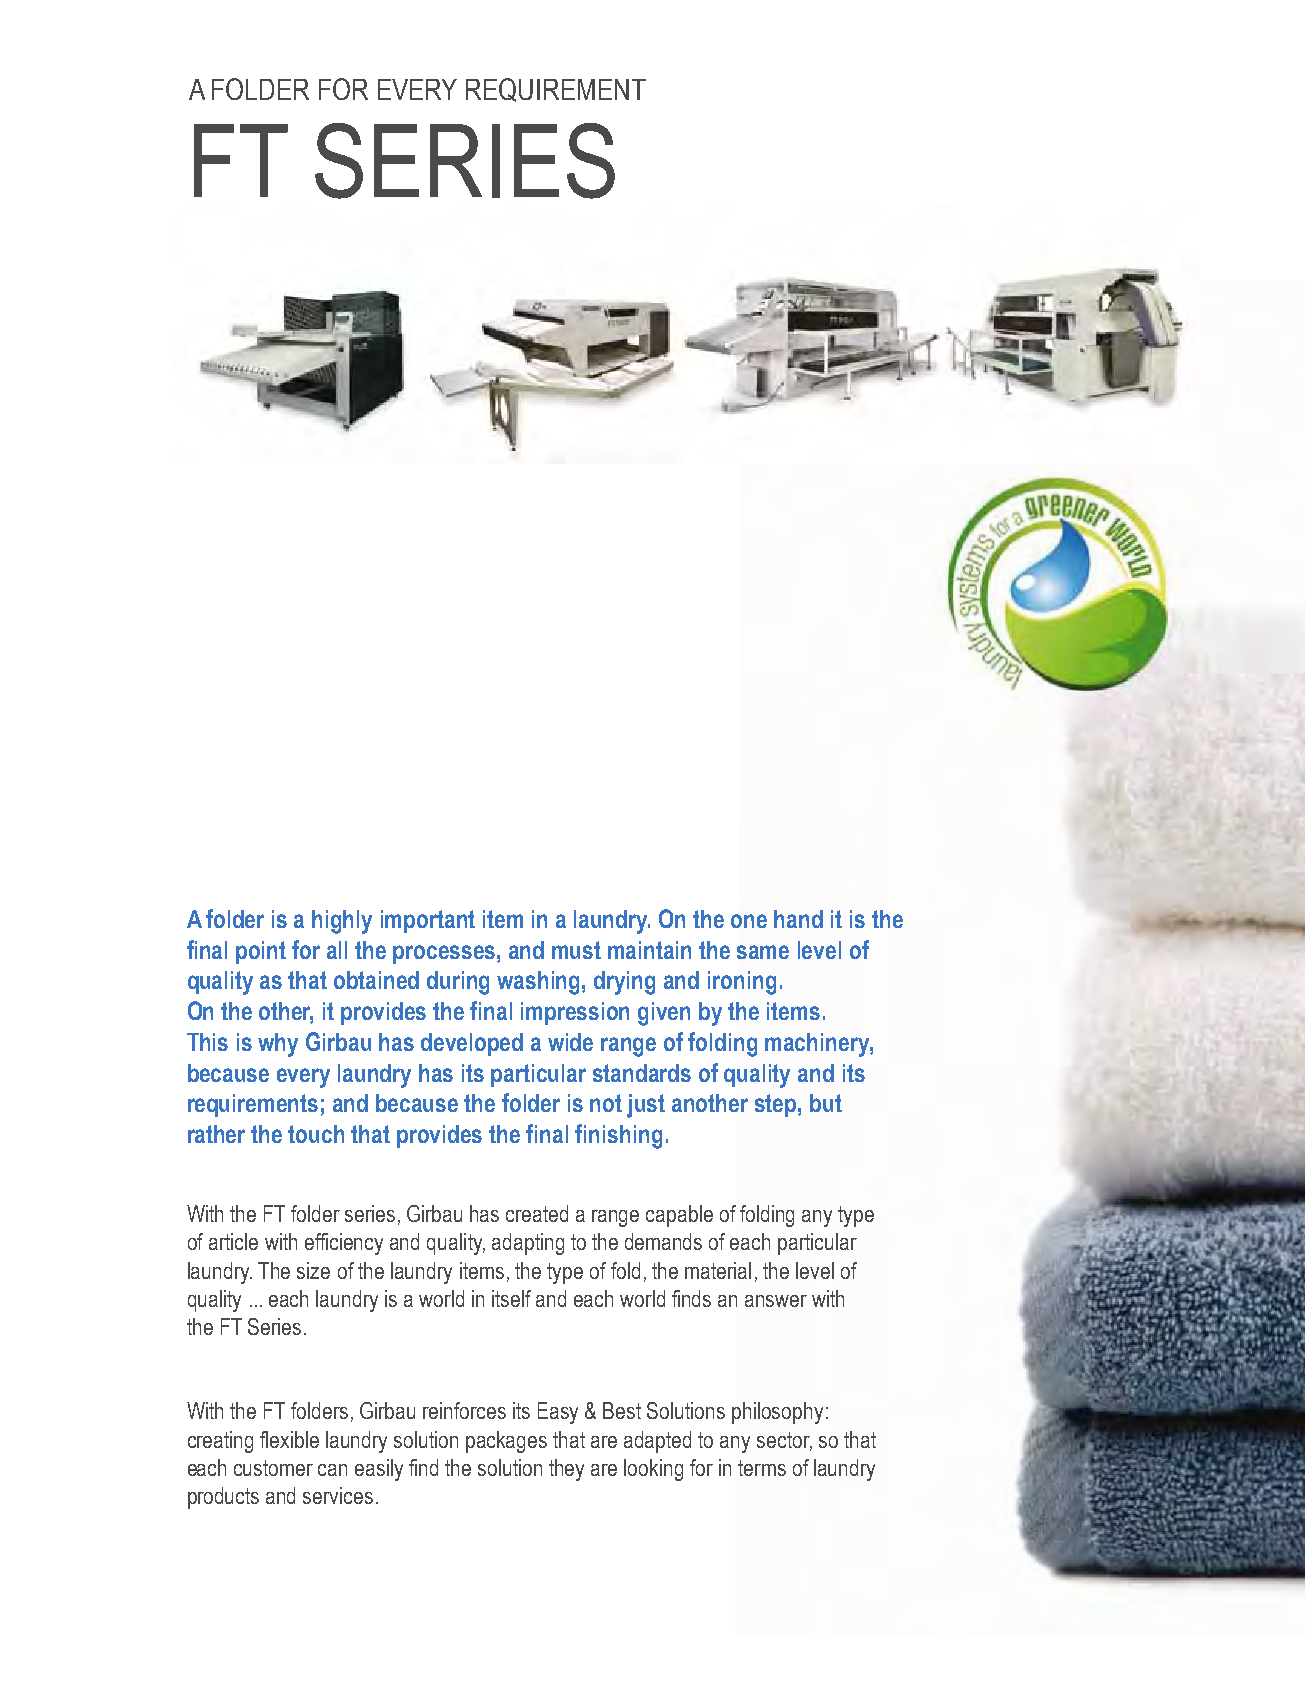  I want to click on but, so click(826, 1103).
